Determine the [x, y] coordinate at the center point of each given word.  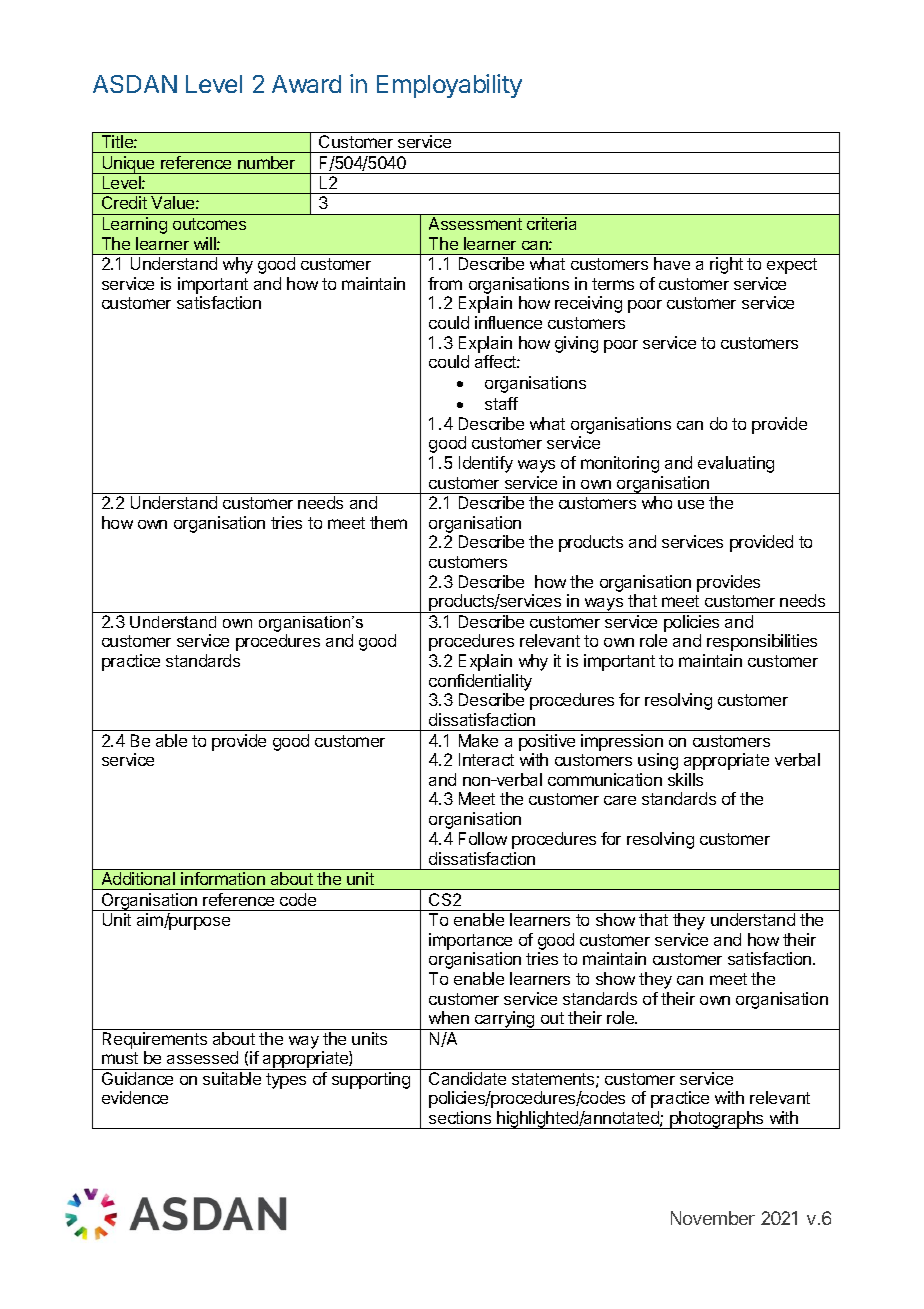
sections [460, 1117]
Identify [486, 464]
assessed [202, 1057]
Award [306, 84]
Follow [483, 838]
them [388, 522]
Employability [449, 86]
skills [685, 779]
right [726, 265]
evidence [135, 1097]
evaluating [736, 464]
